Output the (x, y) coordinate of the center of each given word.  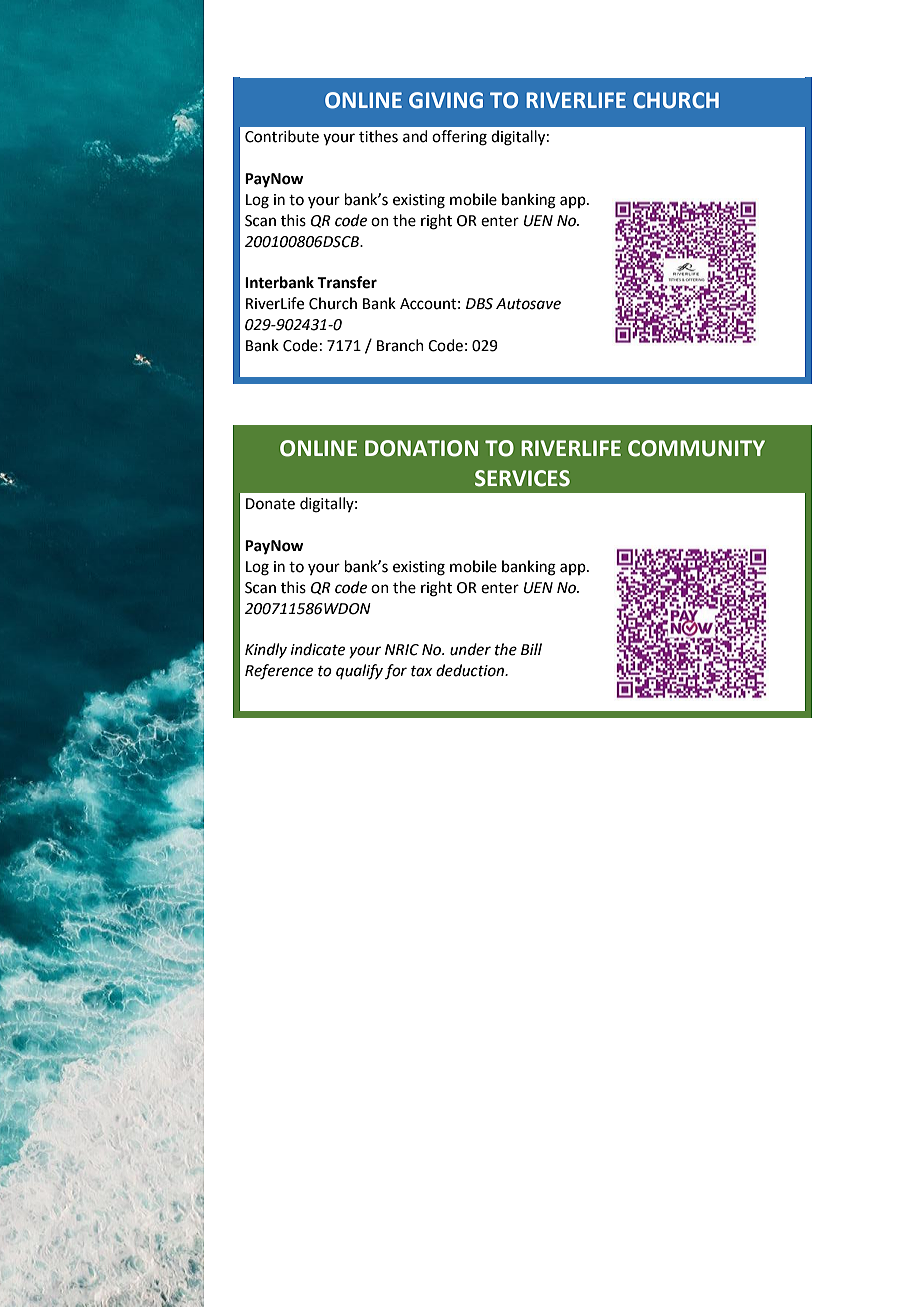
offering (459, 138)
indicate (318, 649)
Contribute (282, 136)
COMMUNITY (696, 448)
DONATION (421, 448)
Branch (400, 345)
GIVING (446, 100)
